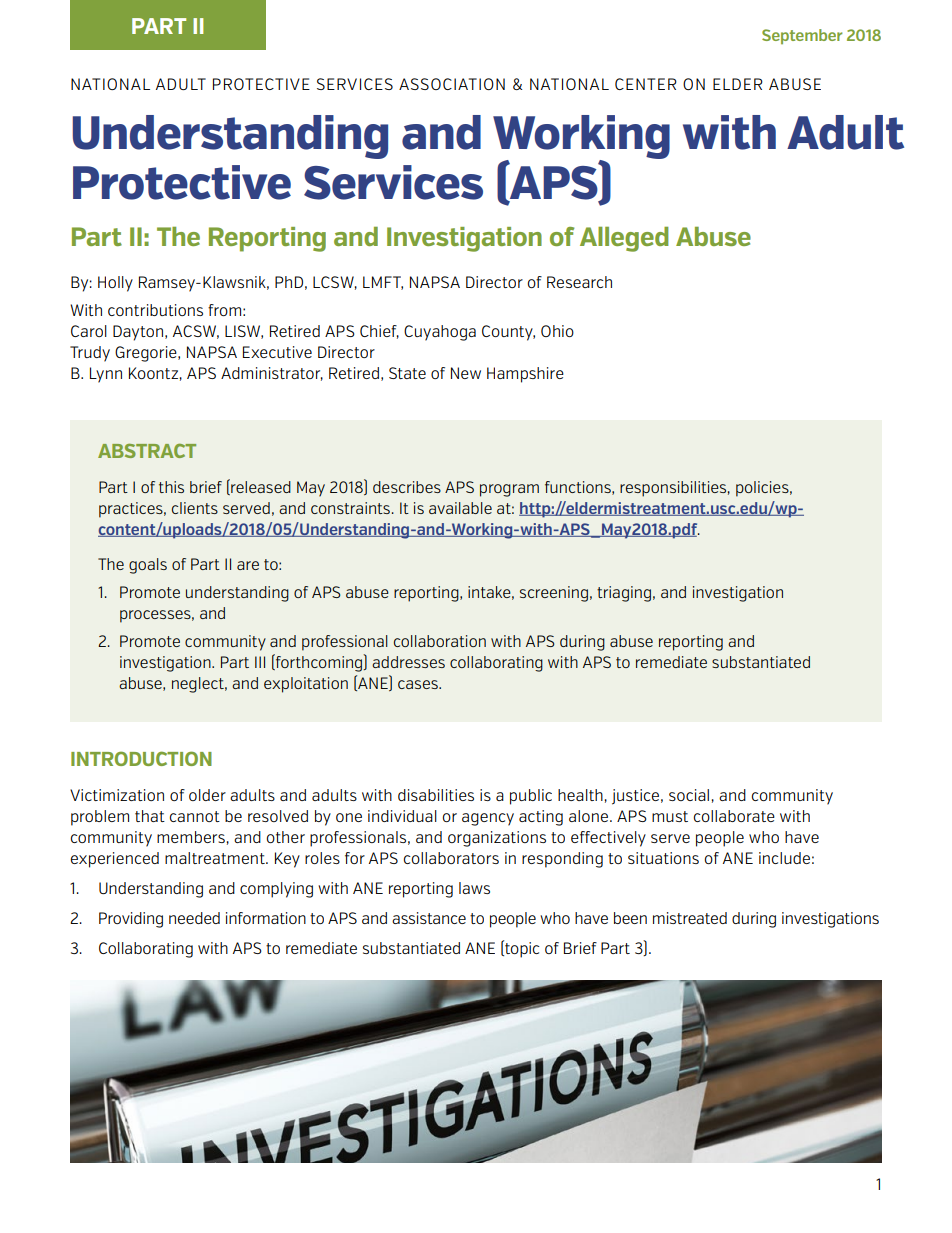 Image resolution: width=952 pixels, height=1233 pixels. Describe the element at coordinates (452, 84) in the screenshot. I see `ASSOCIATION` at that location.
